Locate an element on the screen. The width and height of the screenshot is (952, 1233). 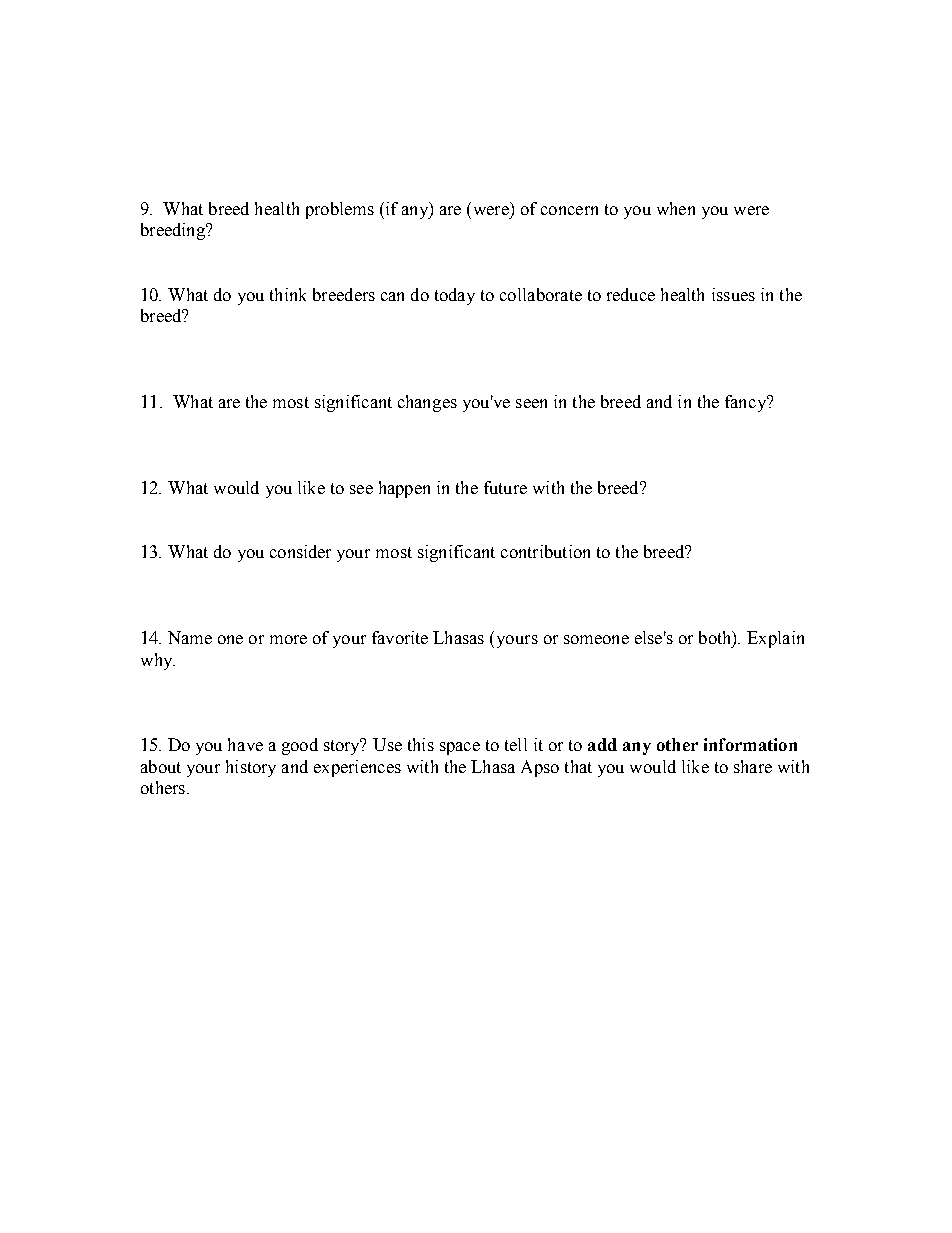
when is located at coordinates (676, 208).
